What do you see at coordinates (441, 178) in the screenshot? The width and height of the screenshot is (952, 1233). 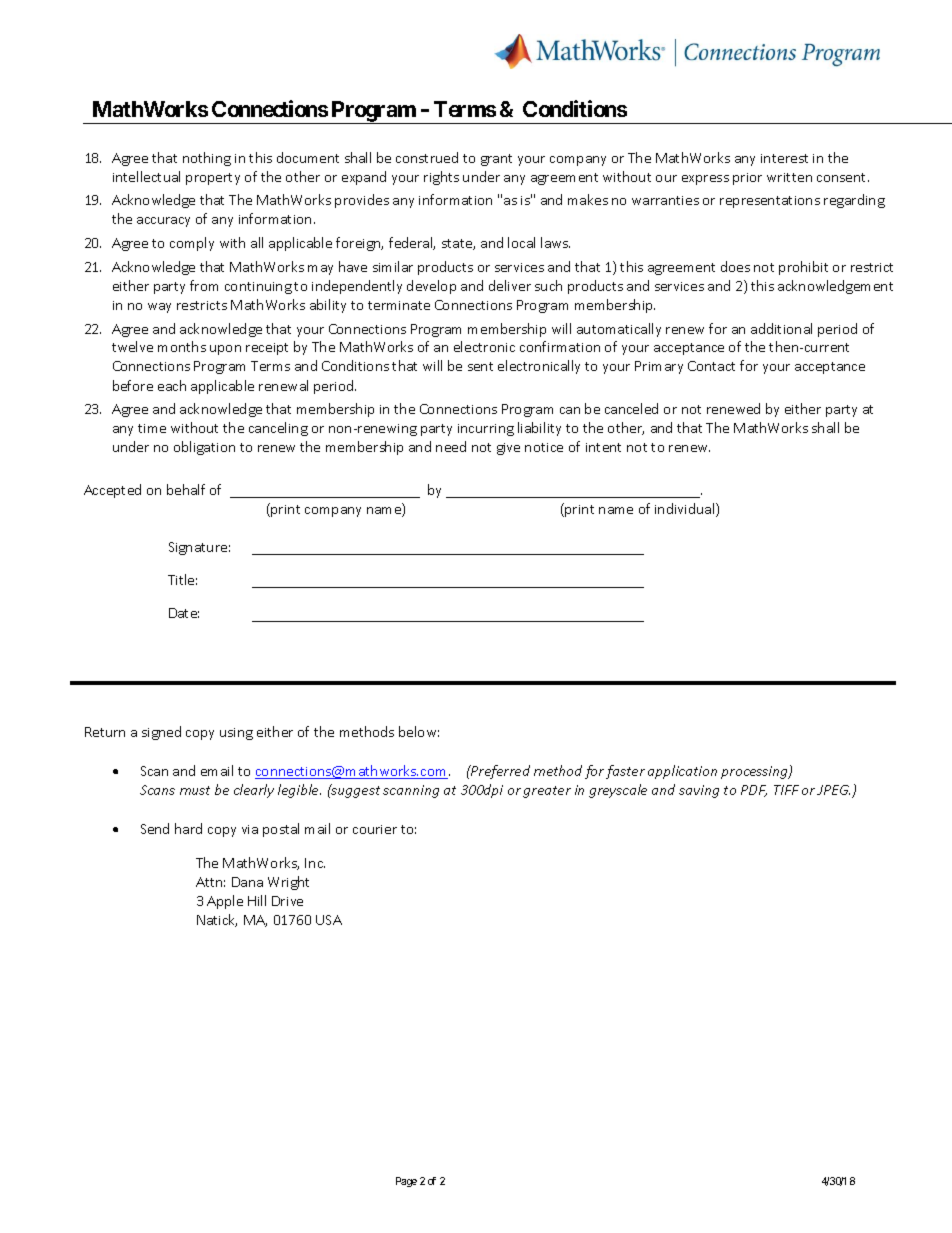 I see `rights` at bounding box center [441, 178].
